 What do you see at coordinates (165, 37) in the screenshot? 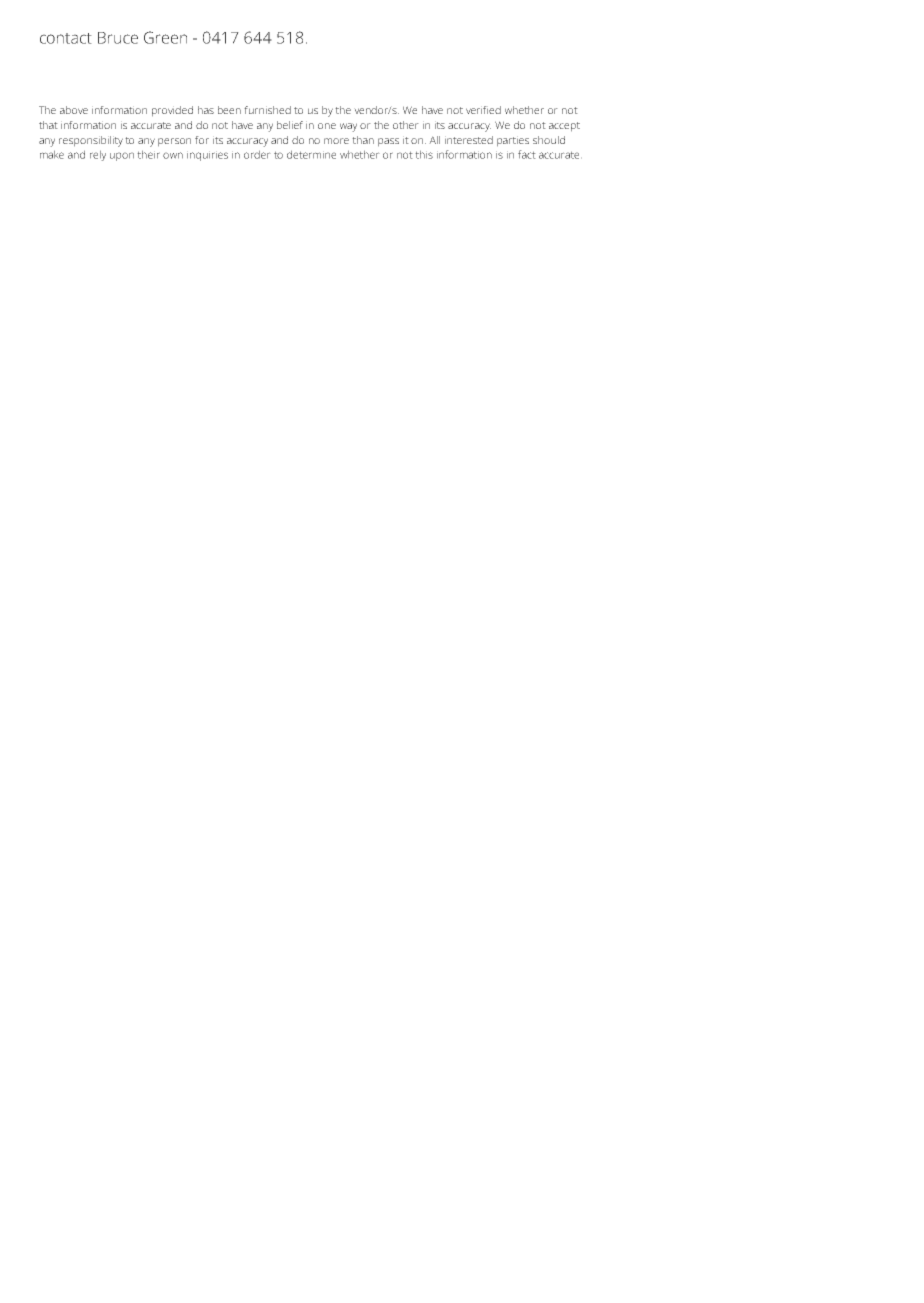
I see `Green` at bounding box center [165, 37].
